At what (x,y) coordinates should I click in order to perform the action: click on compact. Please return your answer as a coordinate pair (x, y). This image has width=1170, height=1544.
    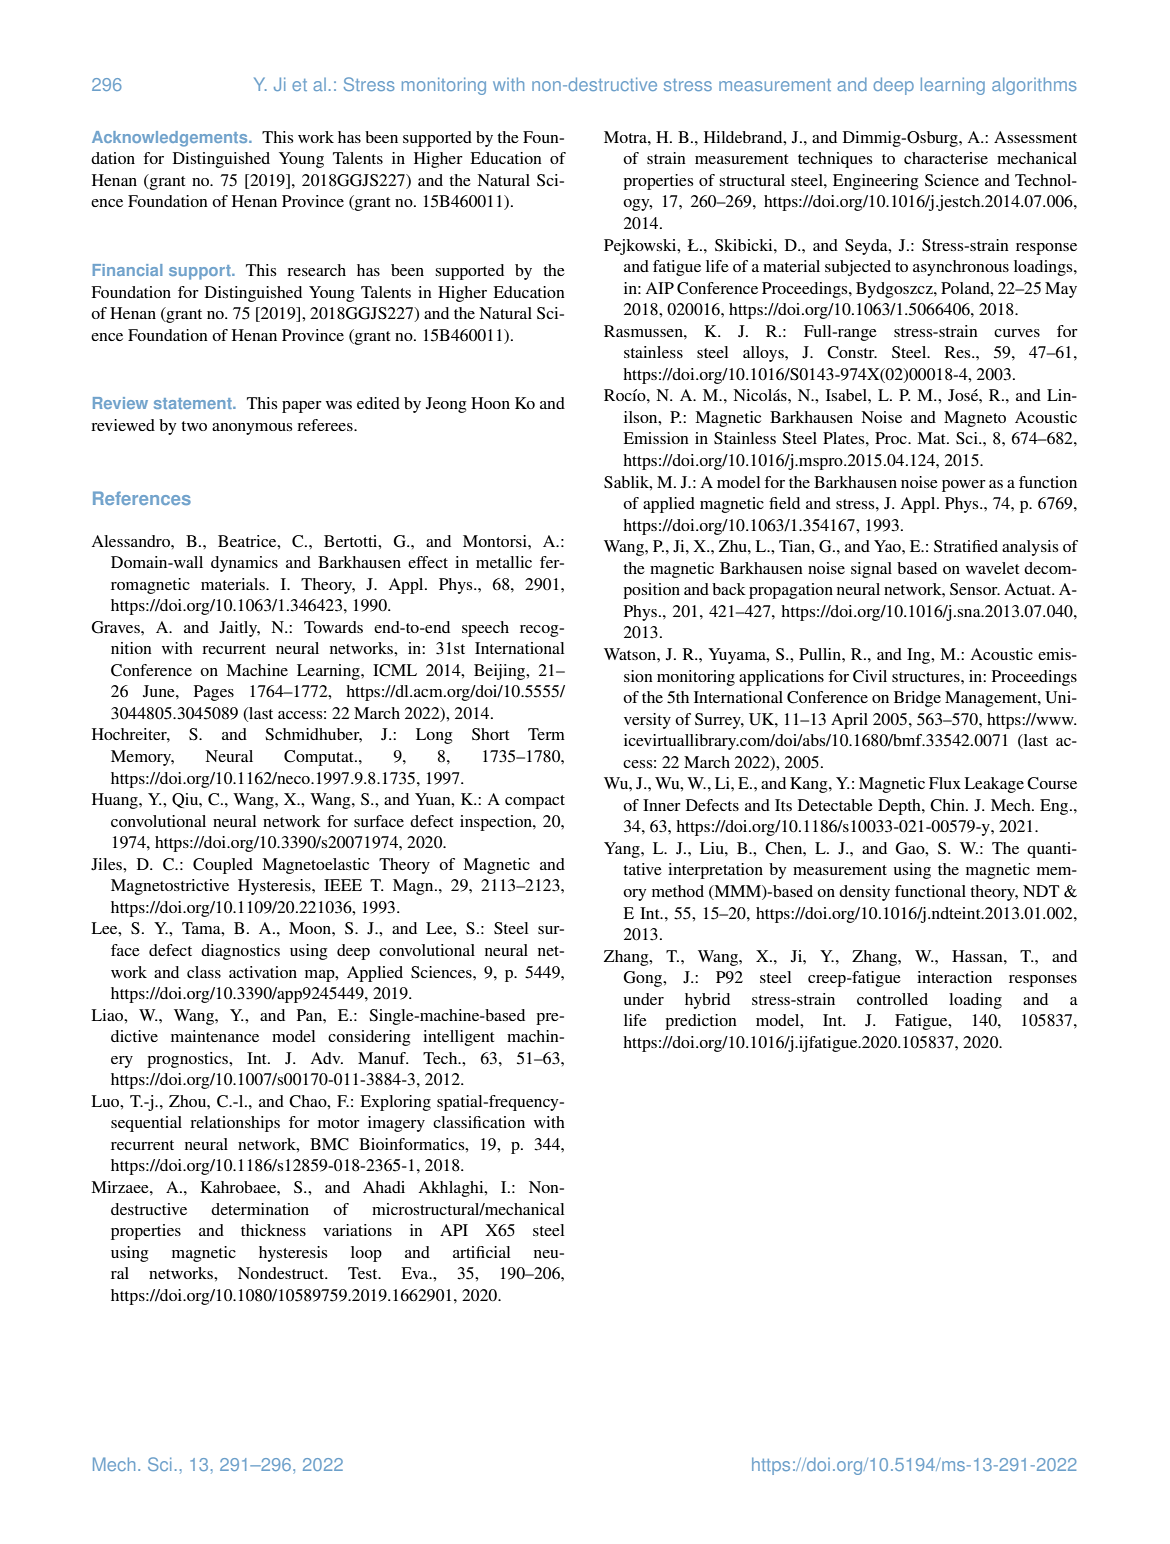
    Looking at the image, I should click on (535, 802).
